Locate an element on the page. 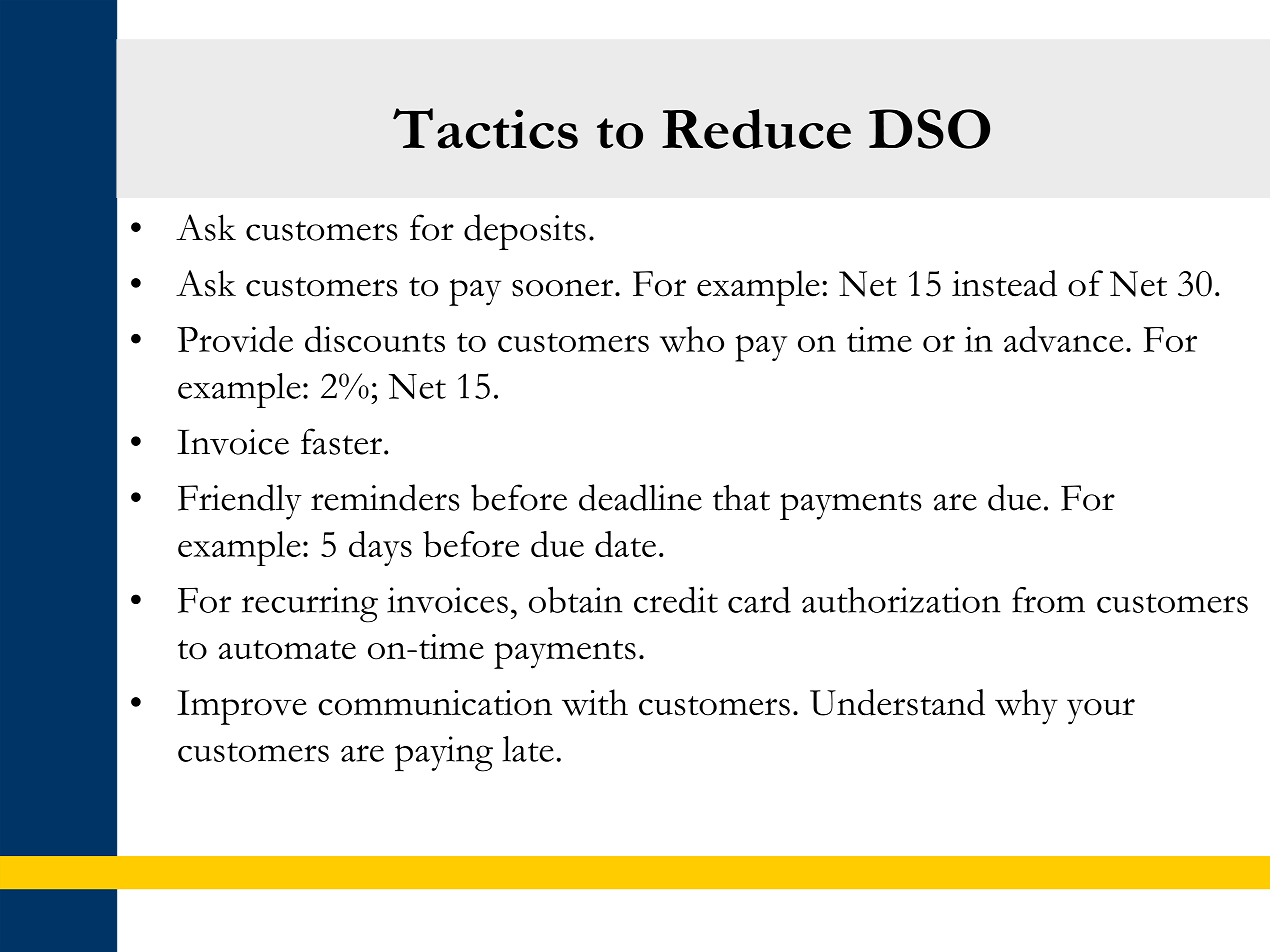 The width and height of the page is (1270, 952). paying is located at coordinates (444, 754).
